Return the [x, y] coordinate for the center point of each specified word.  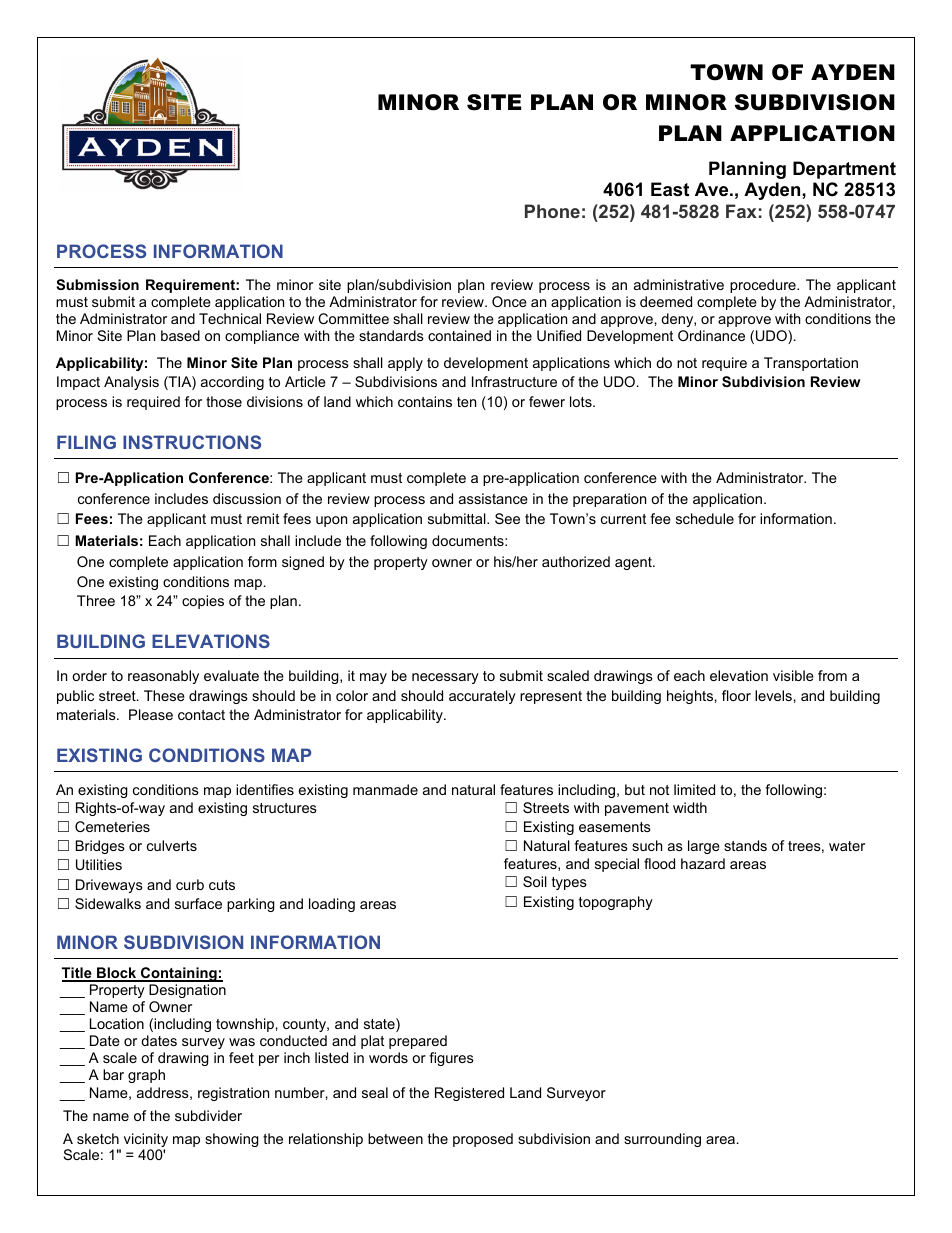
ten [466, 402]
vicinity [146, 1141]
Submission [97, 284]
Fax [741, 211]
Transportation [811, 364]
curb [190, 884]
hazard [703, 863]
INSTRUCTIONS [192, 442]
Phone [552, 211]
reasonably [163, 677]
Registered [469, 1094]
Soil [535, 881]
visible [793, 675]
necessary [445, 678]
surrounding [662, 1140]
